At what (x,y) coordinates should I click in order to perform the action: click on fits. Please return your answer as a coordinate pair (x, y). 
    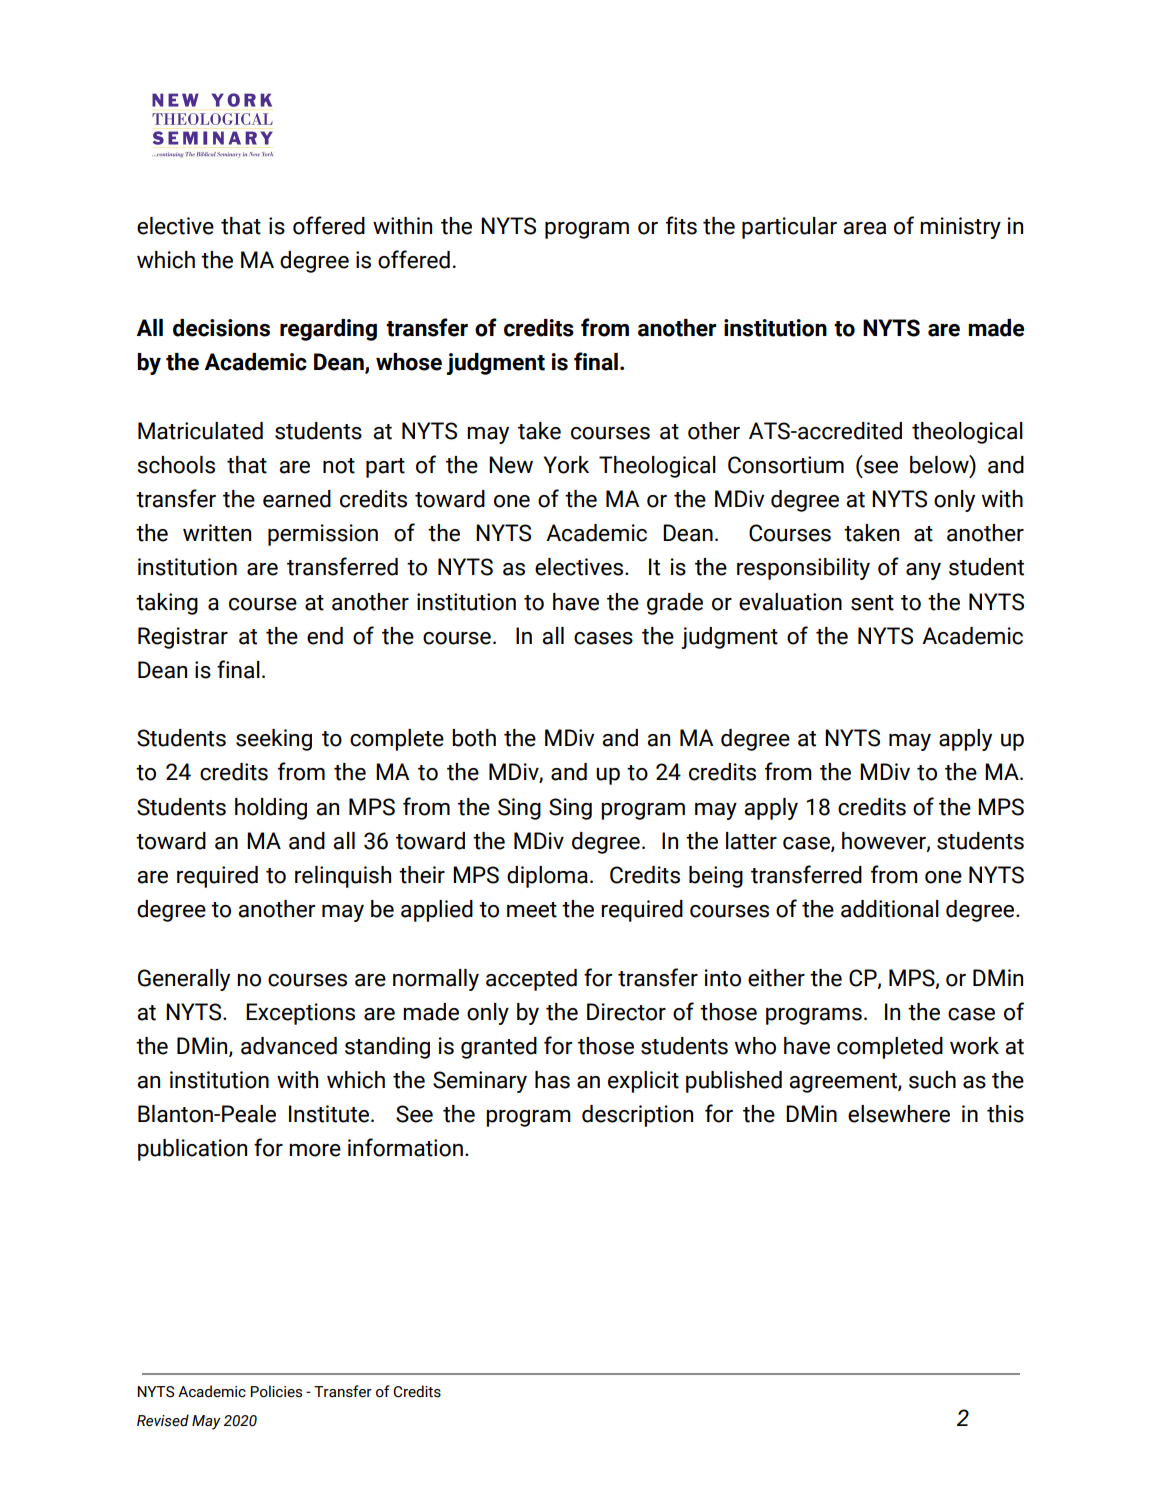
    Looking at the image, I should click on (681, 225).
